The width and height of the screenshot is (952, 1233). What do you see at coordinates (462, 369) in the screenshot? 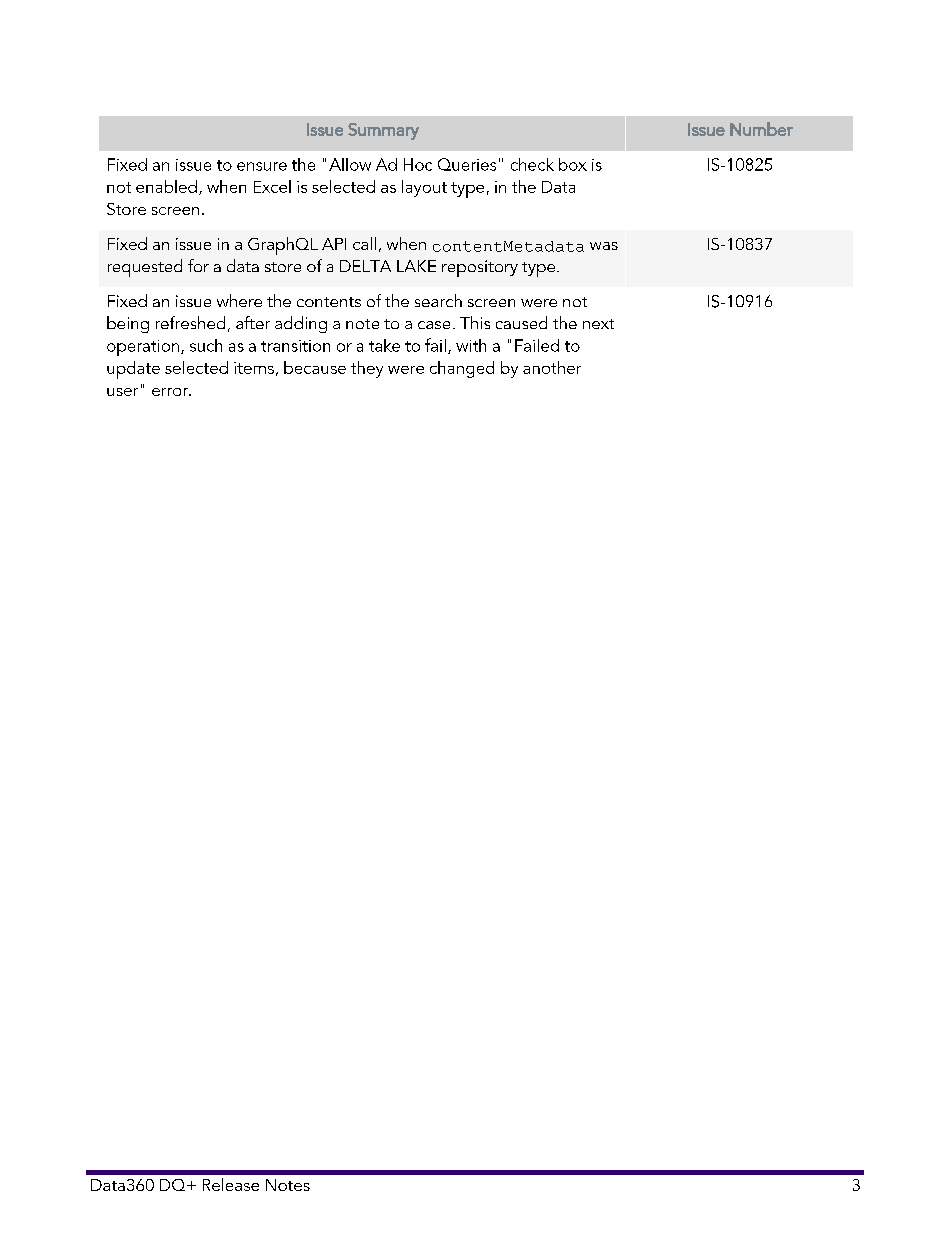
I see `changed` at bounding box center [462, 369].
